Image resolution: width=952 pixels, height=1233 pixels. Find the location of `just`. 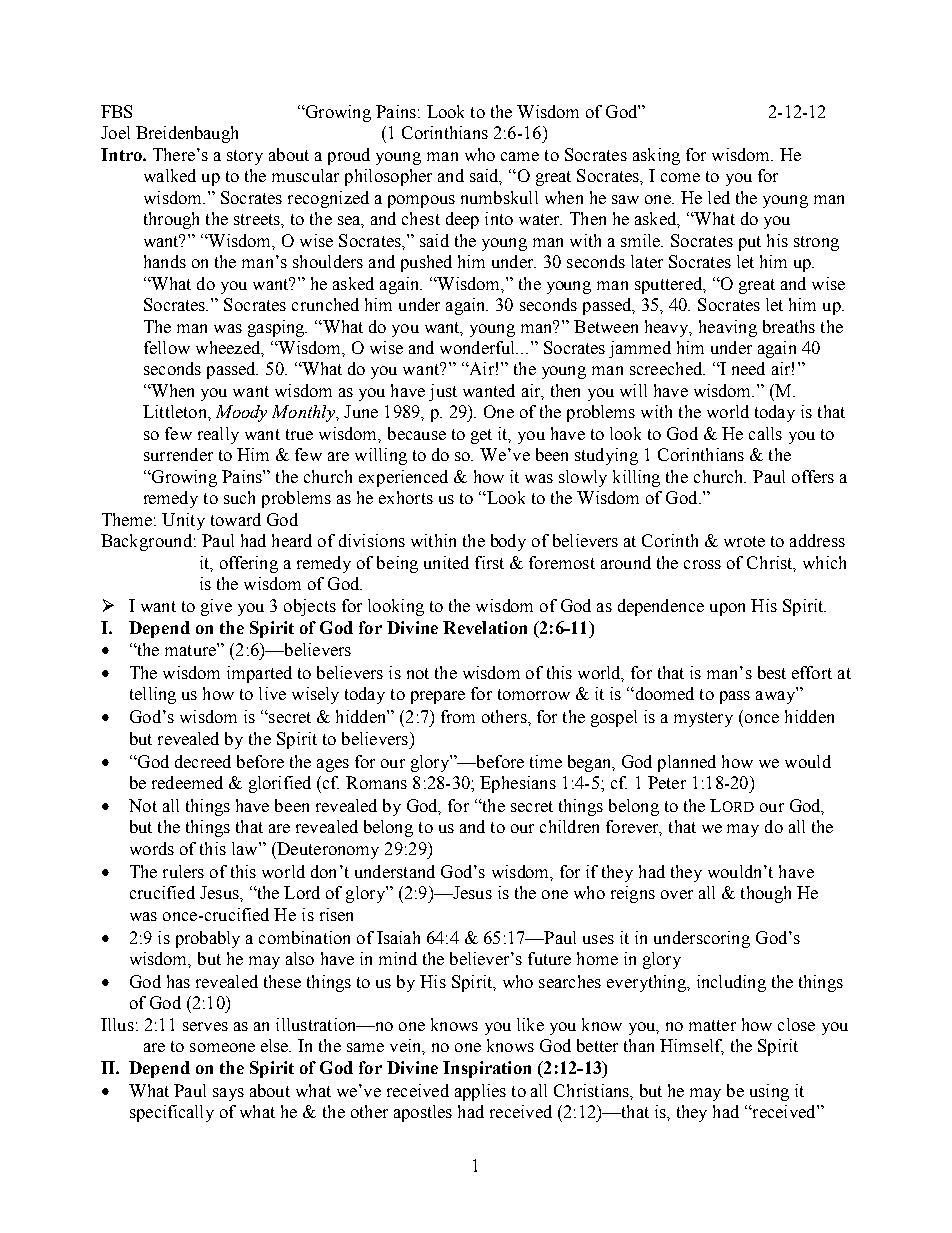

just is located at coordinates (443, 392).
